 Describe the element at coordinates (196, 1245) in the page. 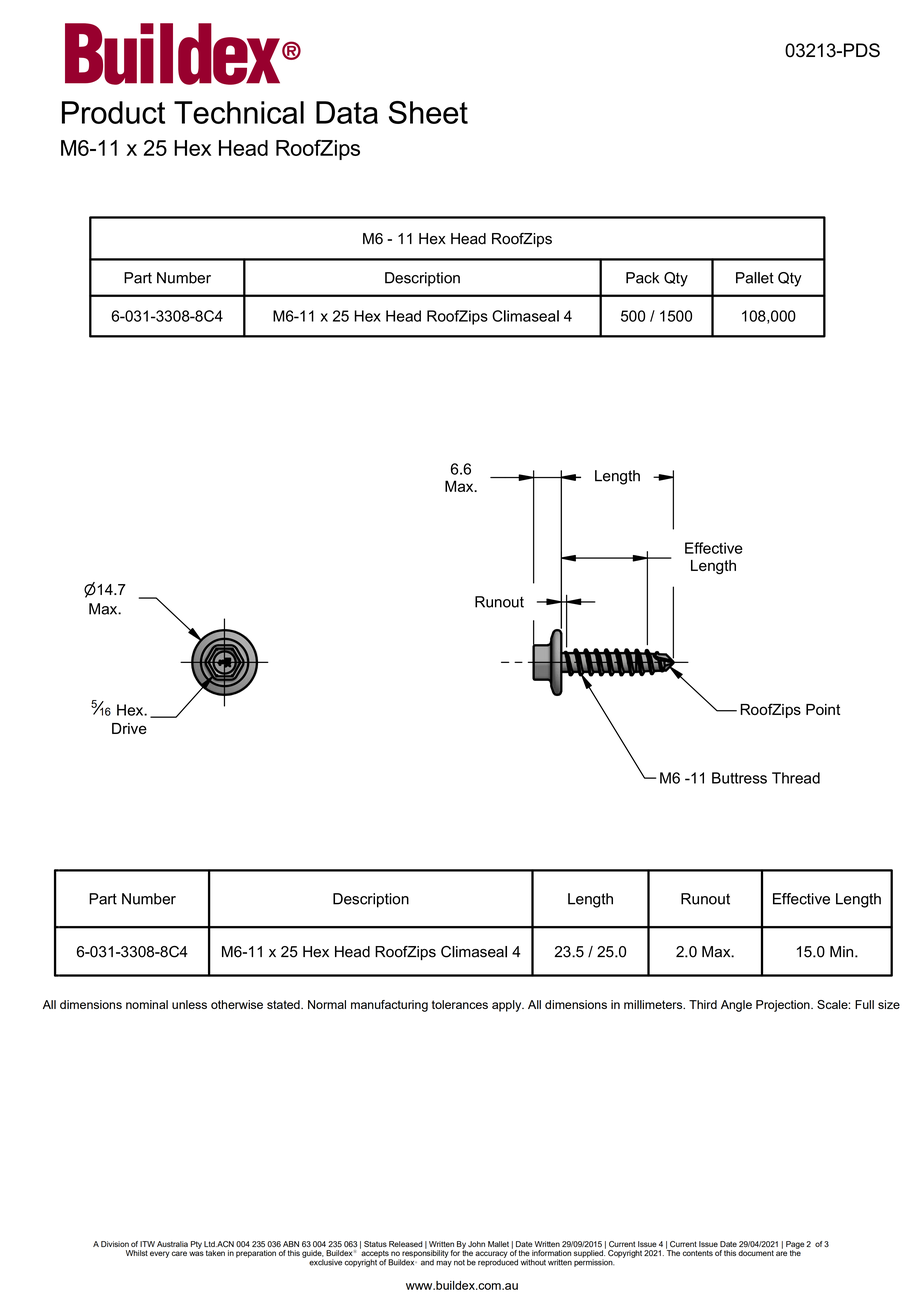

I see `Pty` at that location.
